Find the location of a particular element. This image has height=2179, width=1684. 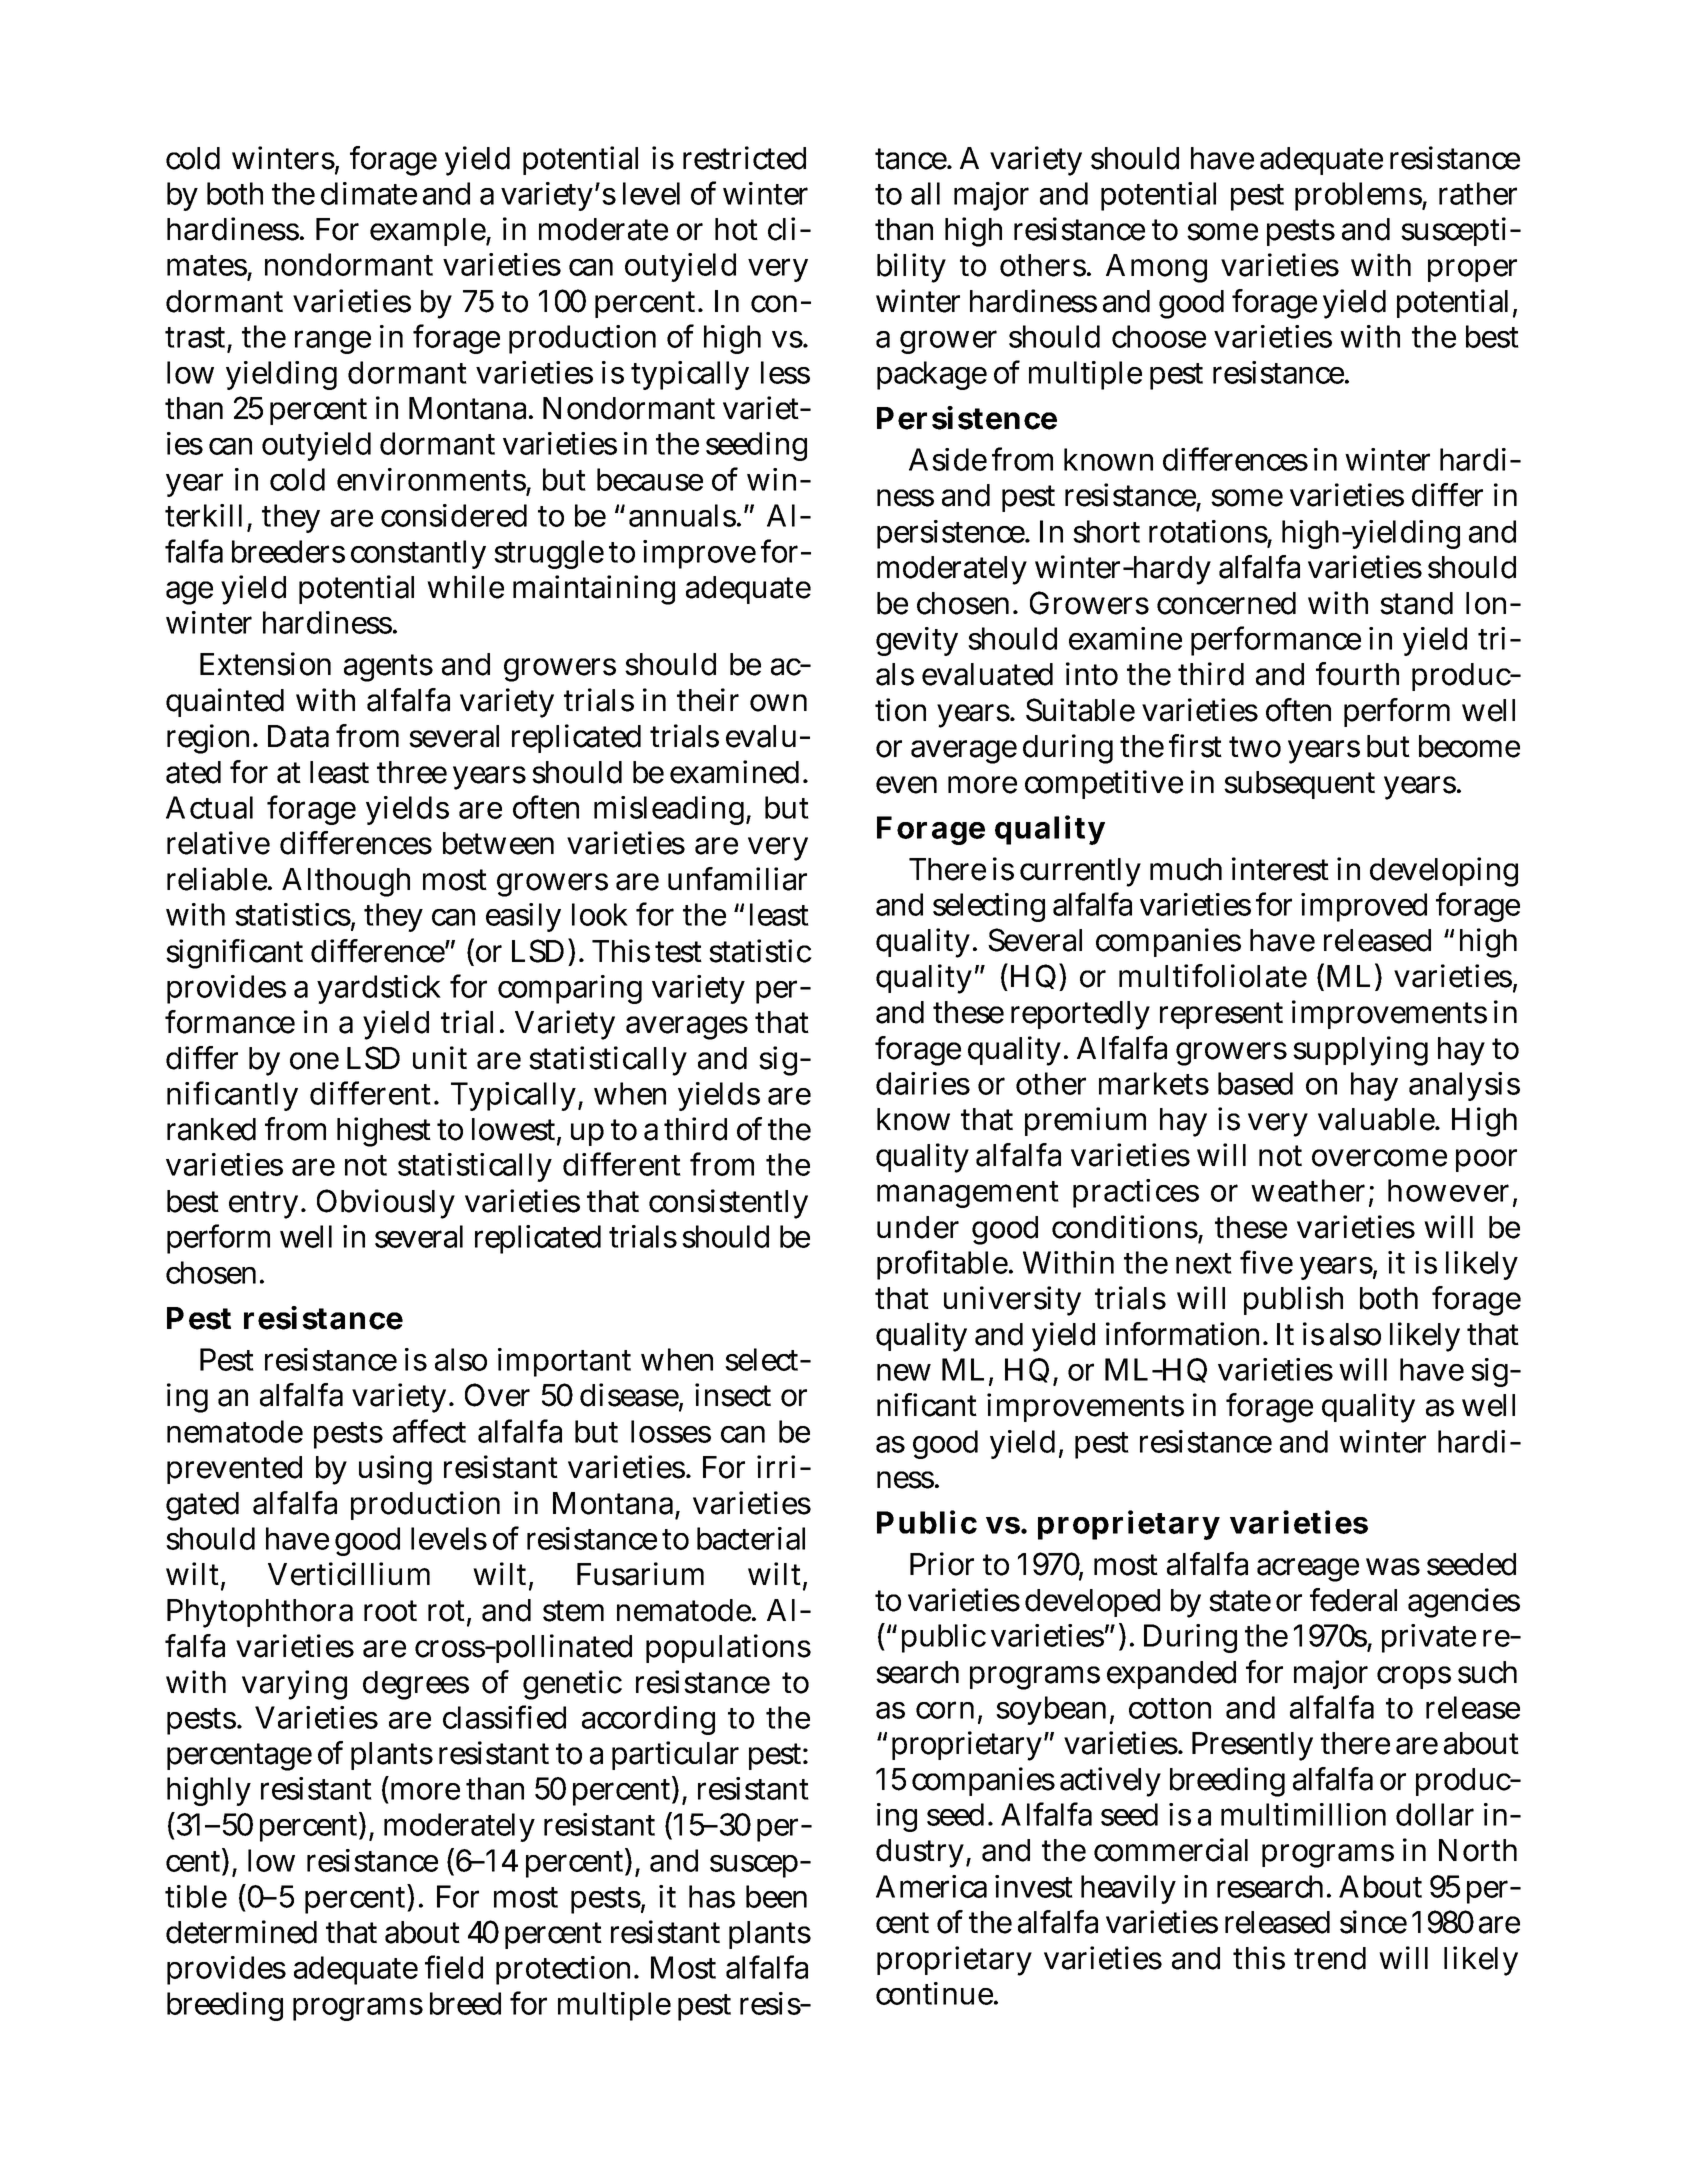

was is located at coordinates (1393, 1567).
